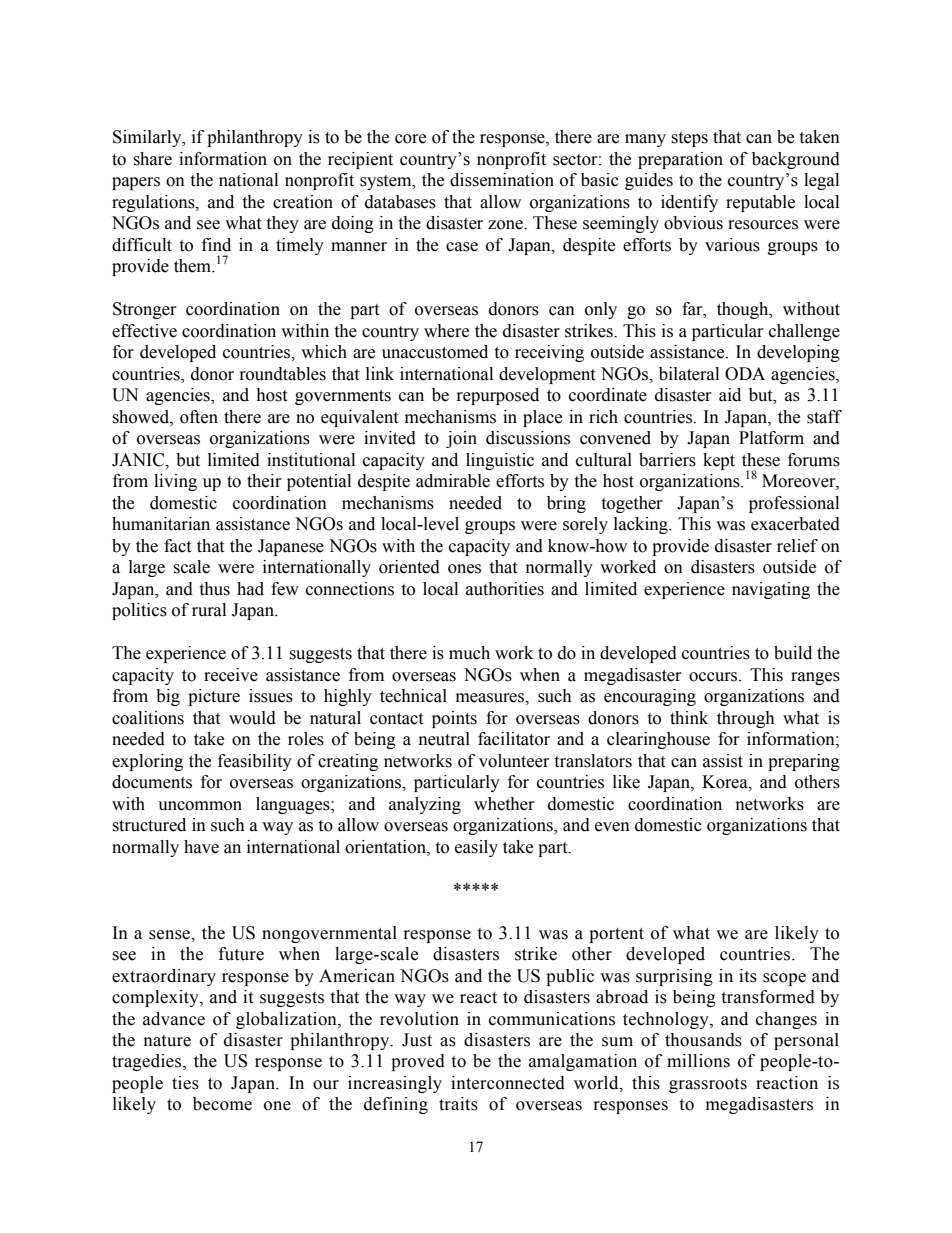  I want to click on reputable, so click(760, 203).
